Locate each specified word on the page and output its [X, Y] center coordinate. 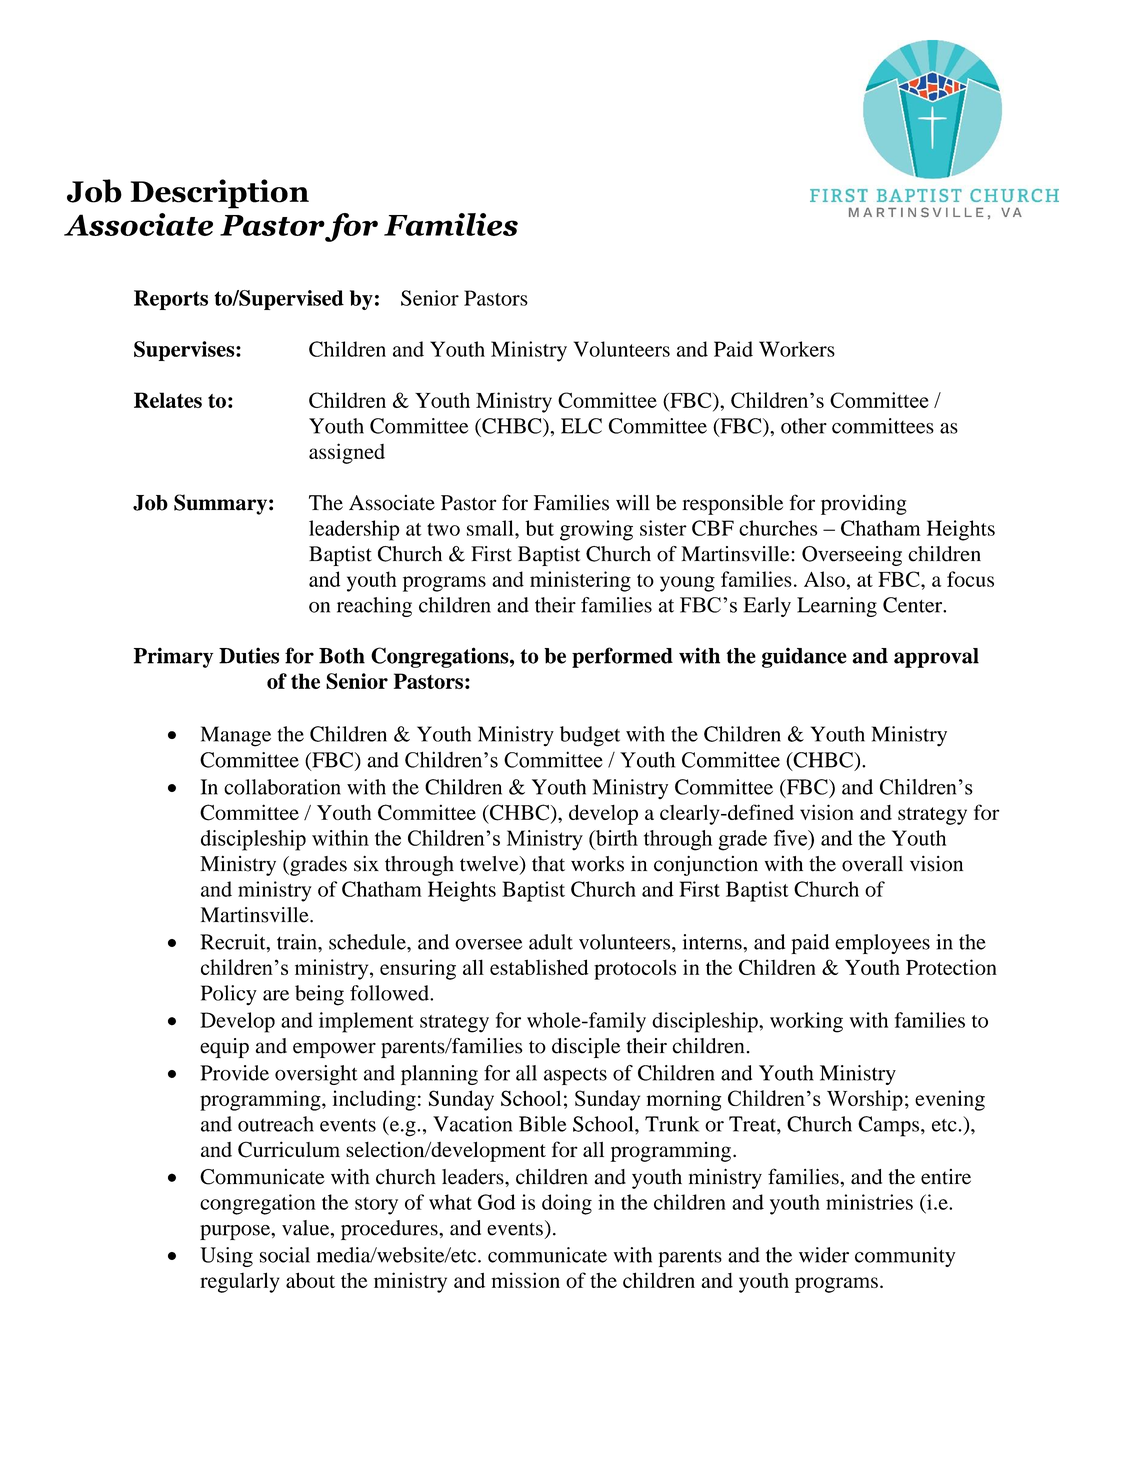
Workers [797, 349]
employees [882, 944]
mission [525, 1280]
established [539, 967]
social [285, 1255]
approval [936, 658]
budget [590, 736]
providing [864, 504]
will [633, 502]
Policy [229, 995]
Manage [236, 736]
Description [219, 194]
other [804, 426]
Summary [220, 504]
